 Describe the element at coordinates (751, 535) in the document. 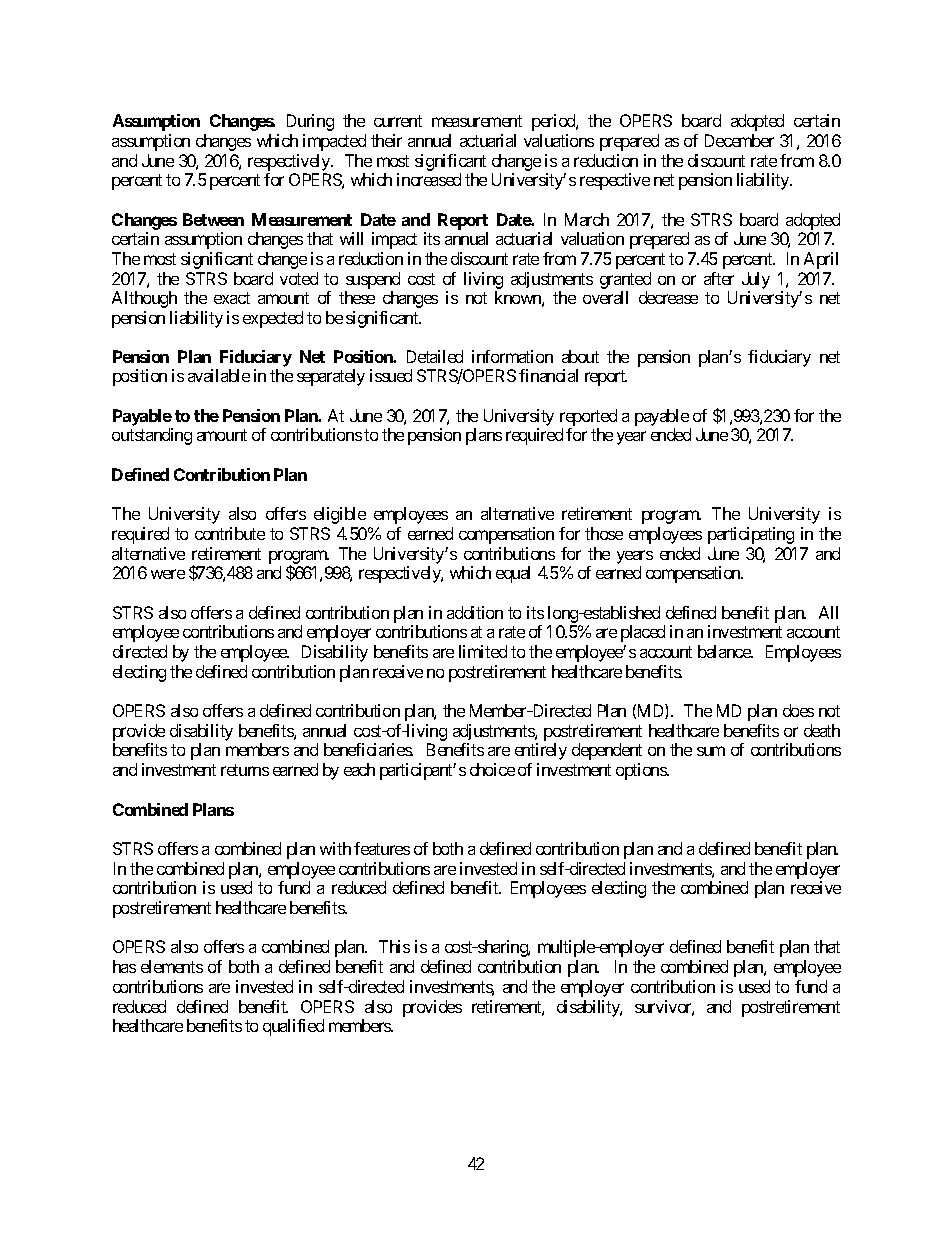

I see `participating` at that location.
